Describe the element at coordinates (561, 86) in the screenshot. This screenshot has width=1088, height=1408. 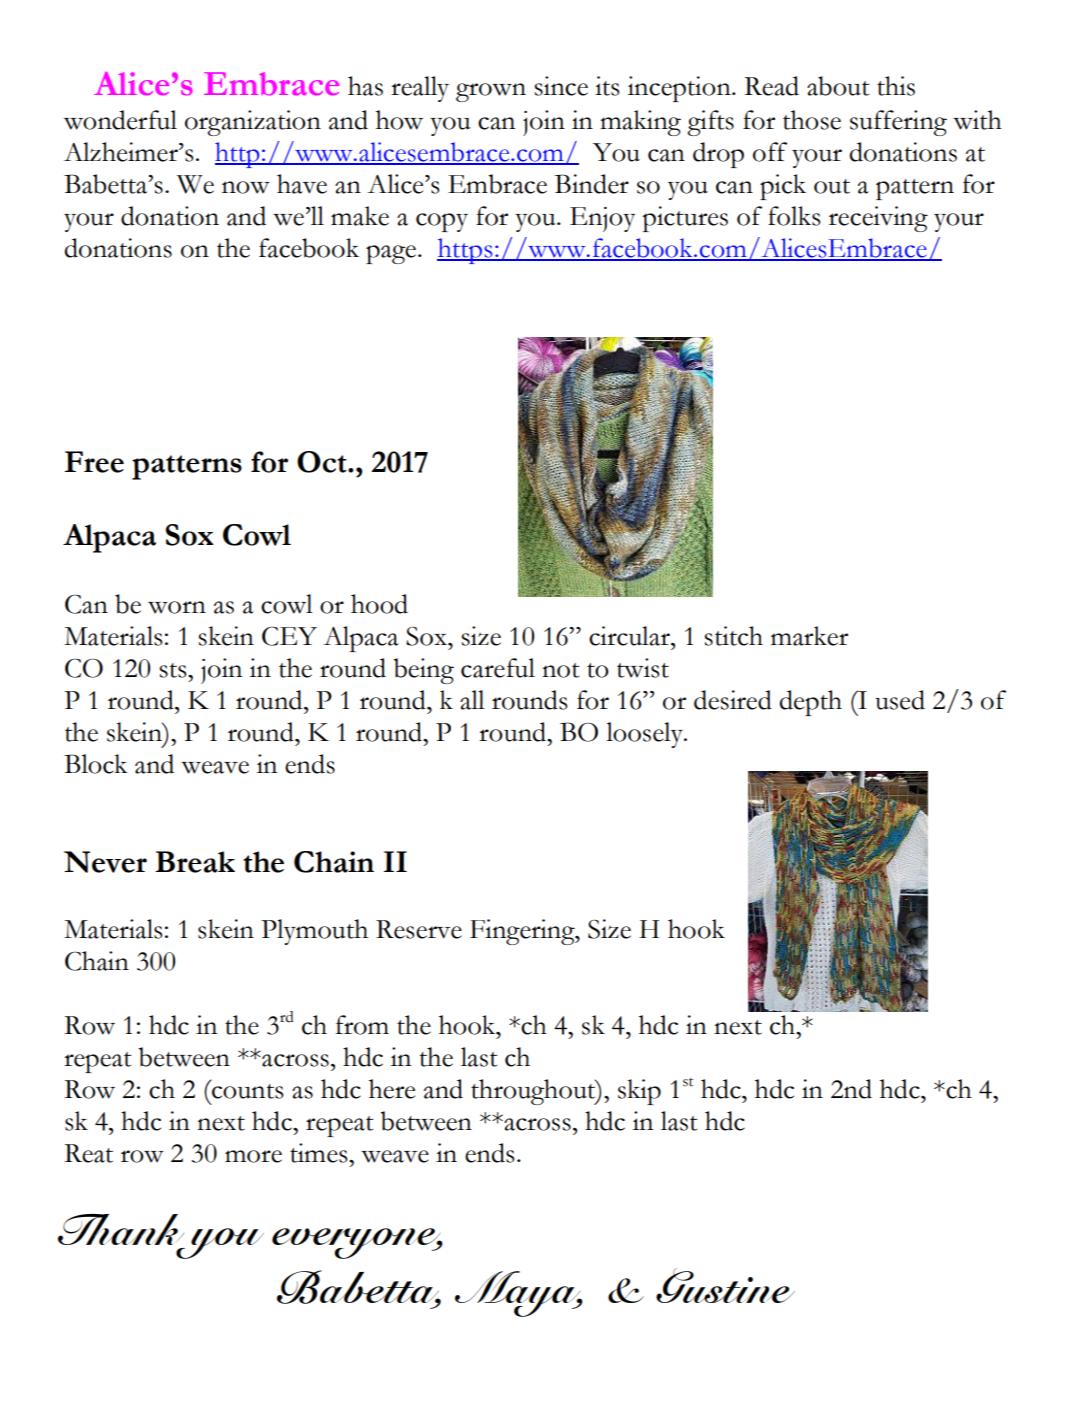
I see `since` at that location.
